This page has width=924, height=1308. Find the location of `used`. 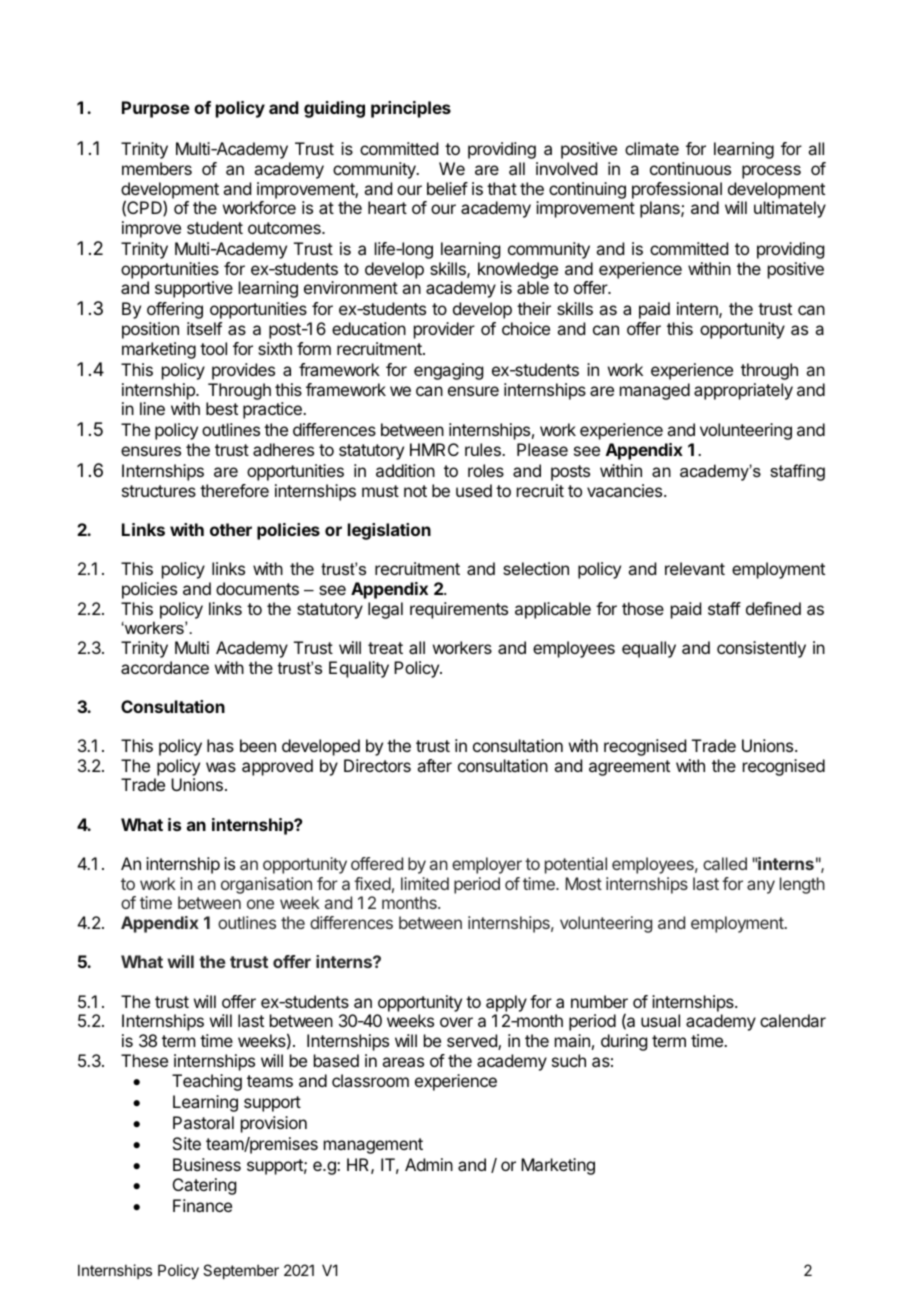

used is located at coordinates (474, 490).
